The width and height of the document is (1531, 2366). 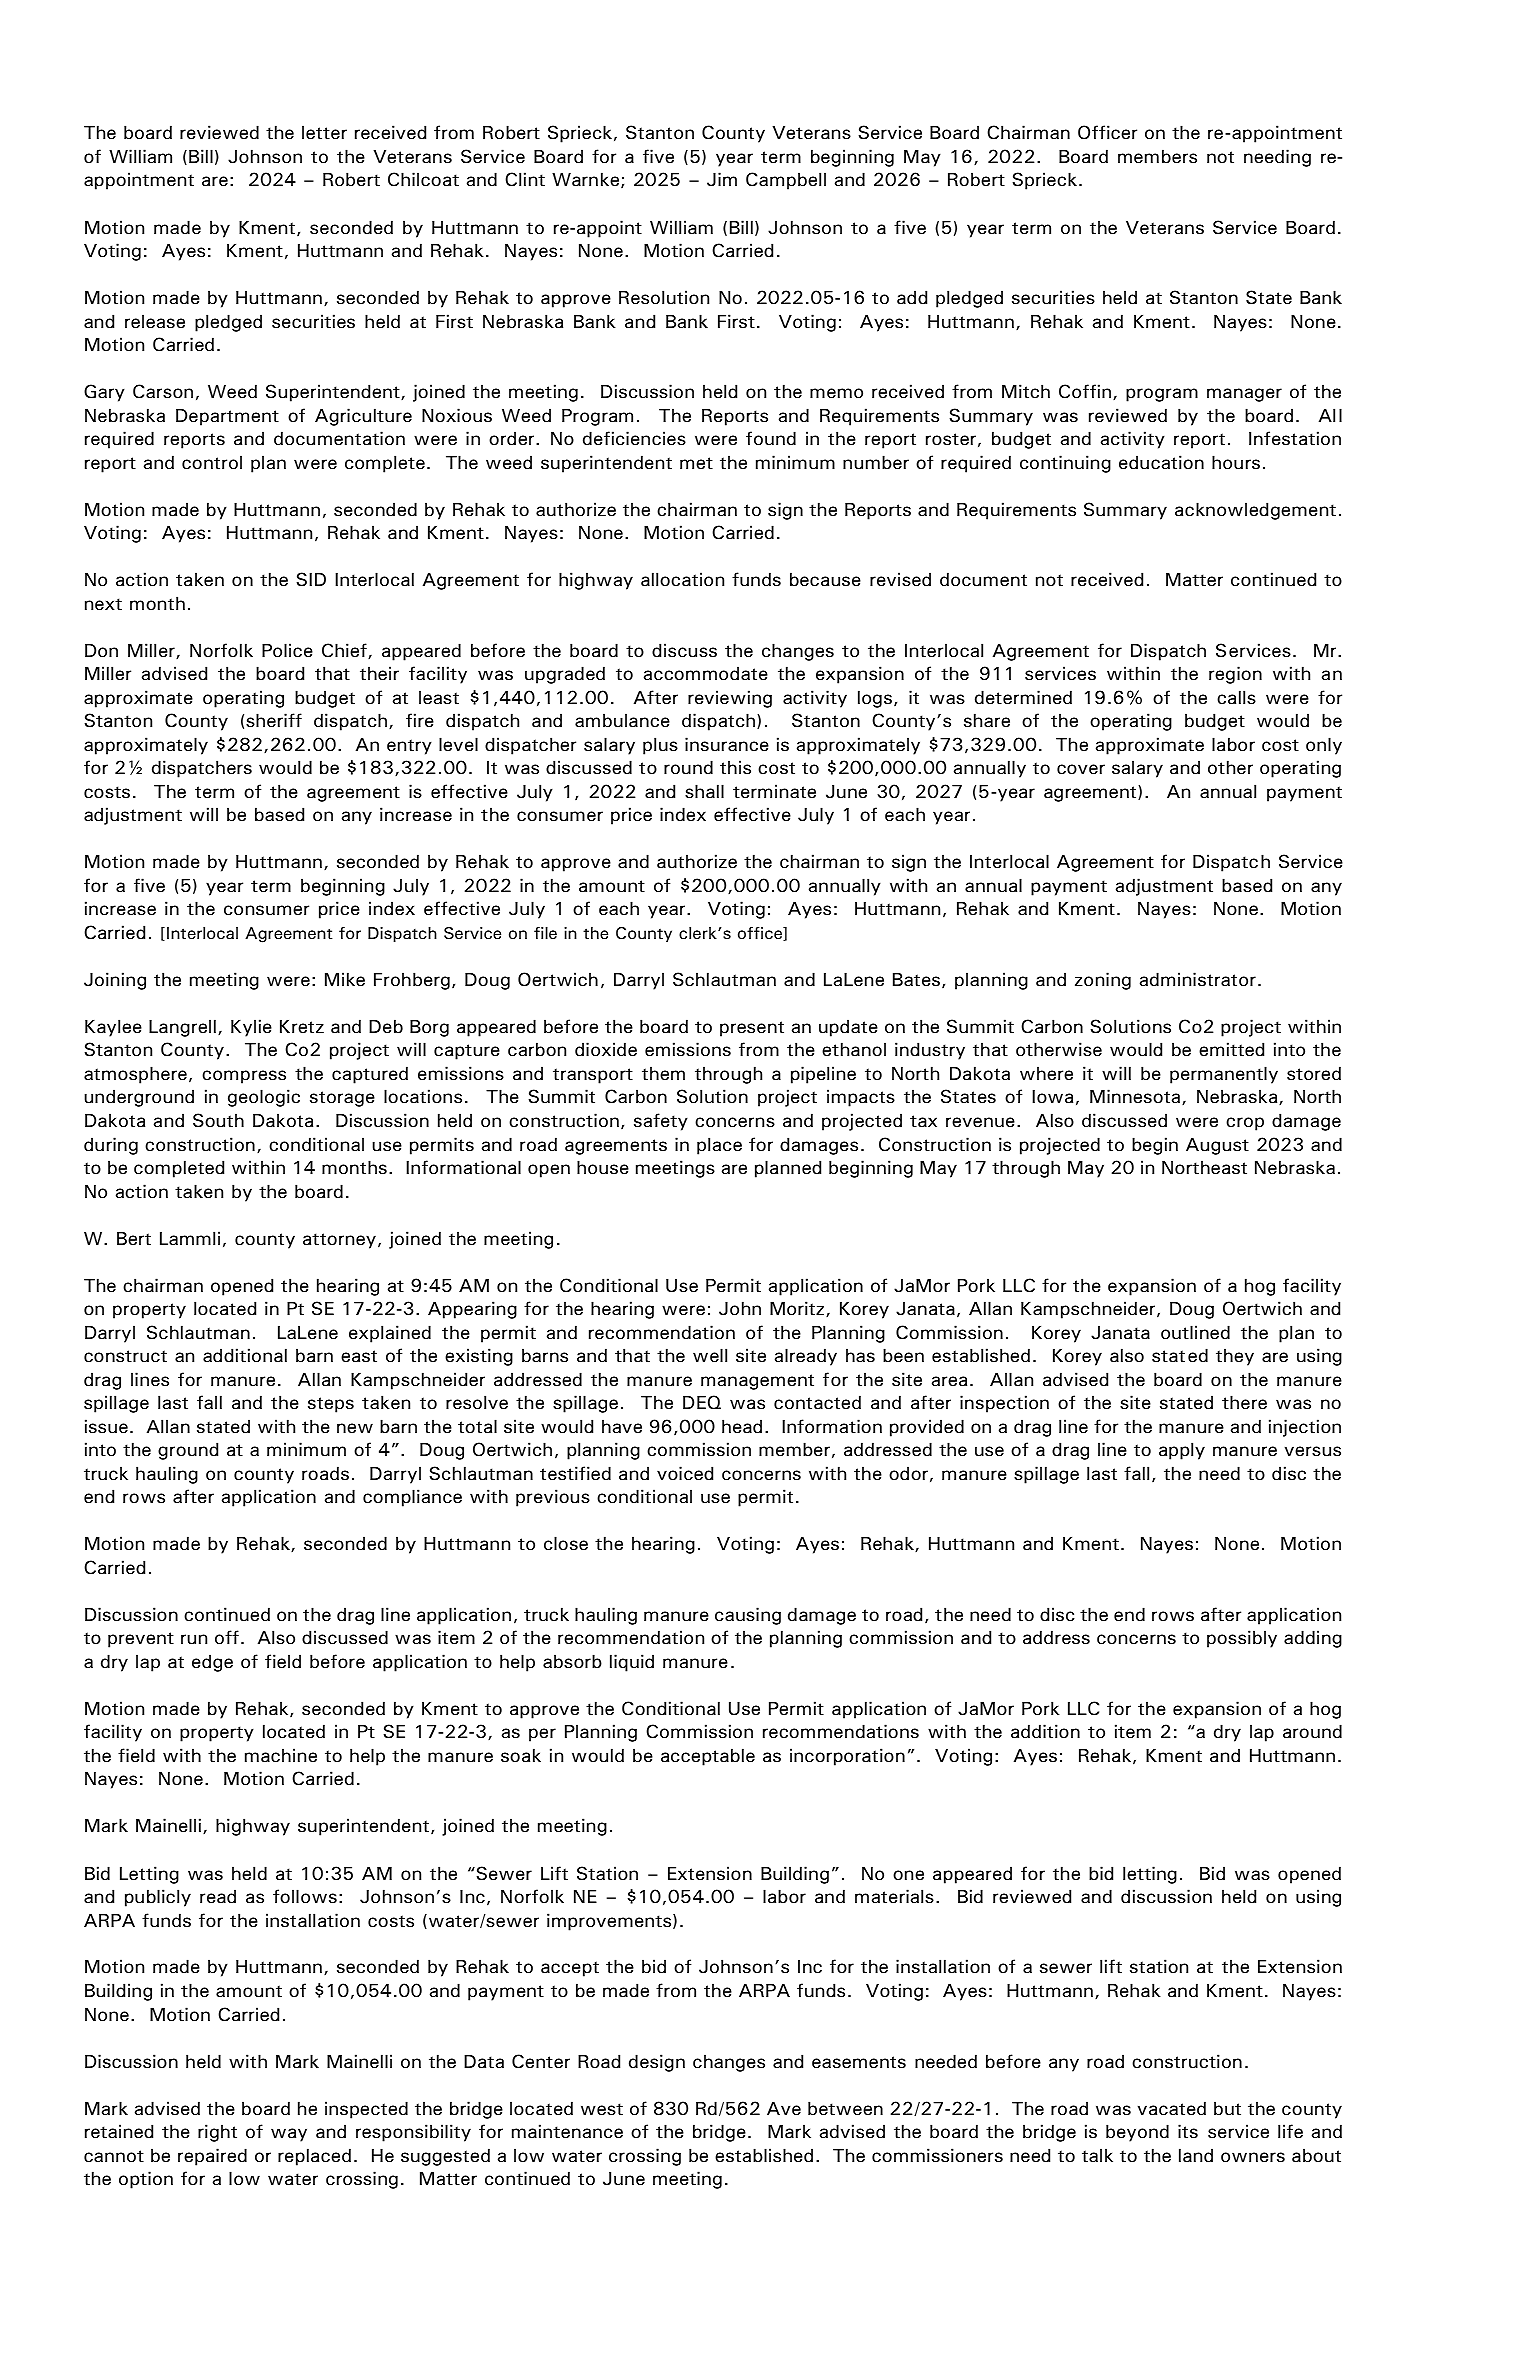 I want to click on Kylie, so click(x=251, y=1028).
